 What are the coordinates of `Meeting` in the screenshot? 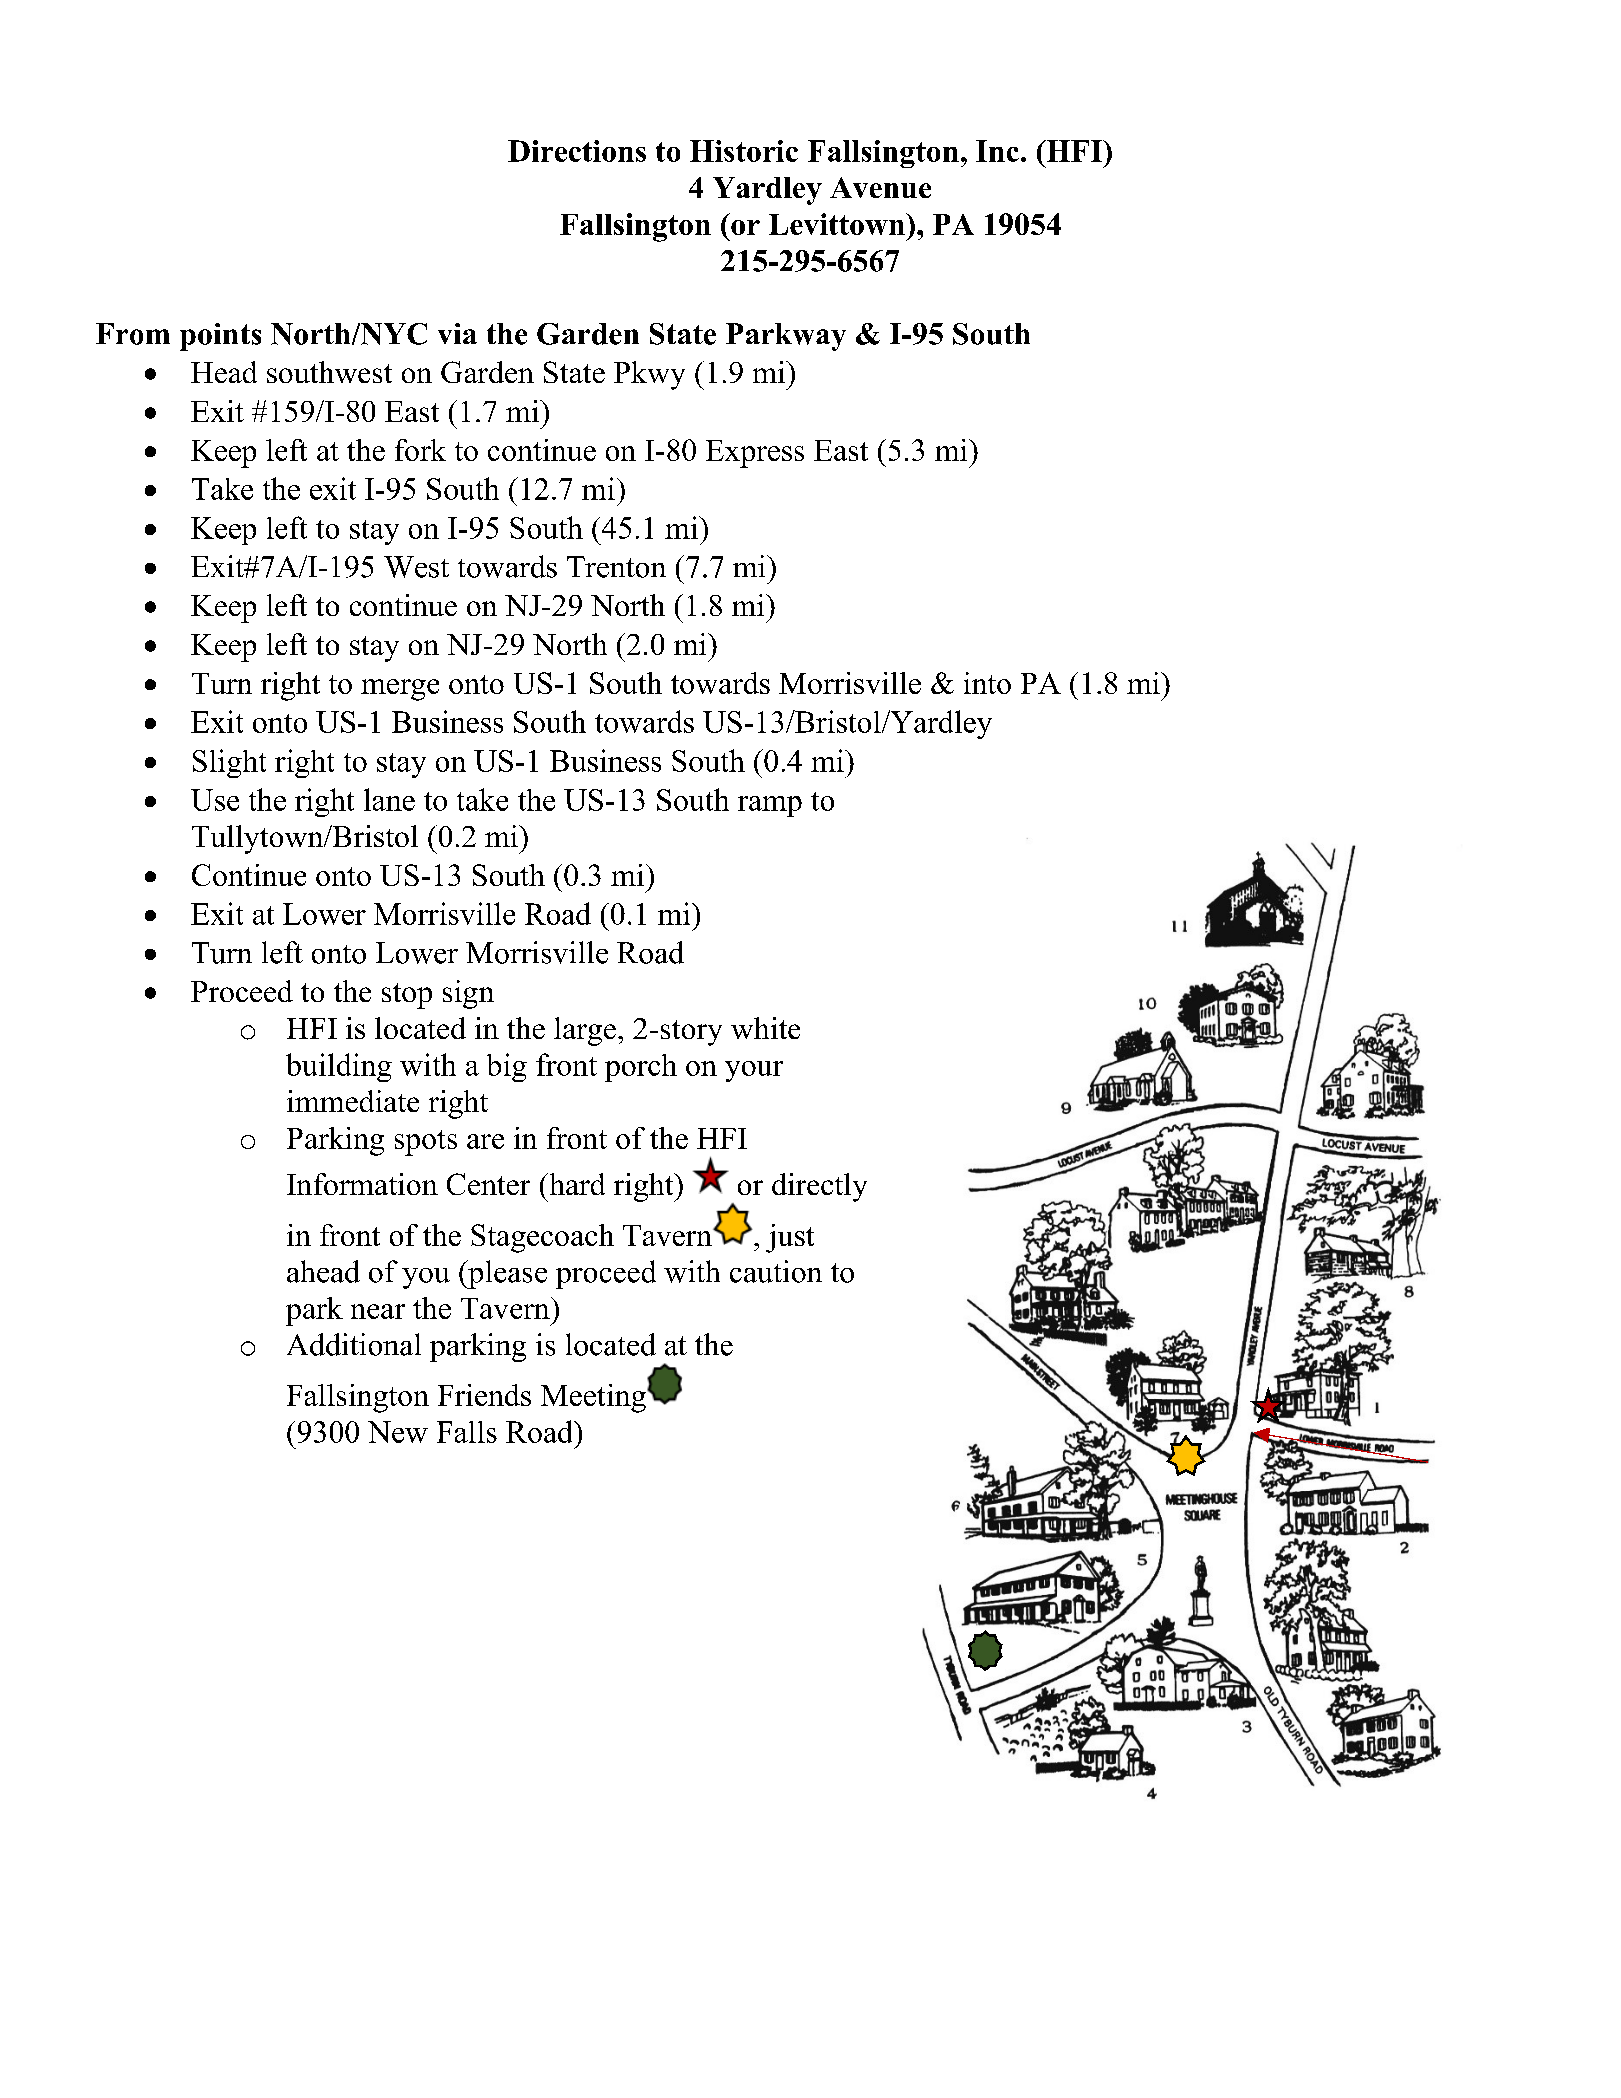 It's located at (594, 1398).
